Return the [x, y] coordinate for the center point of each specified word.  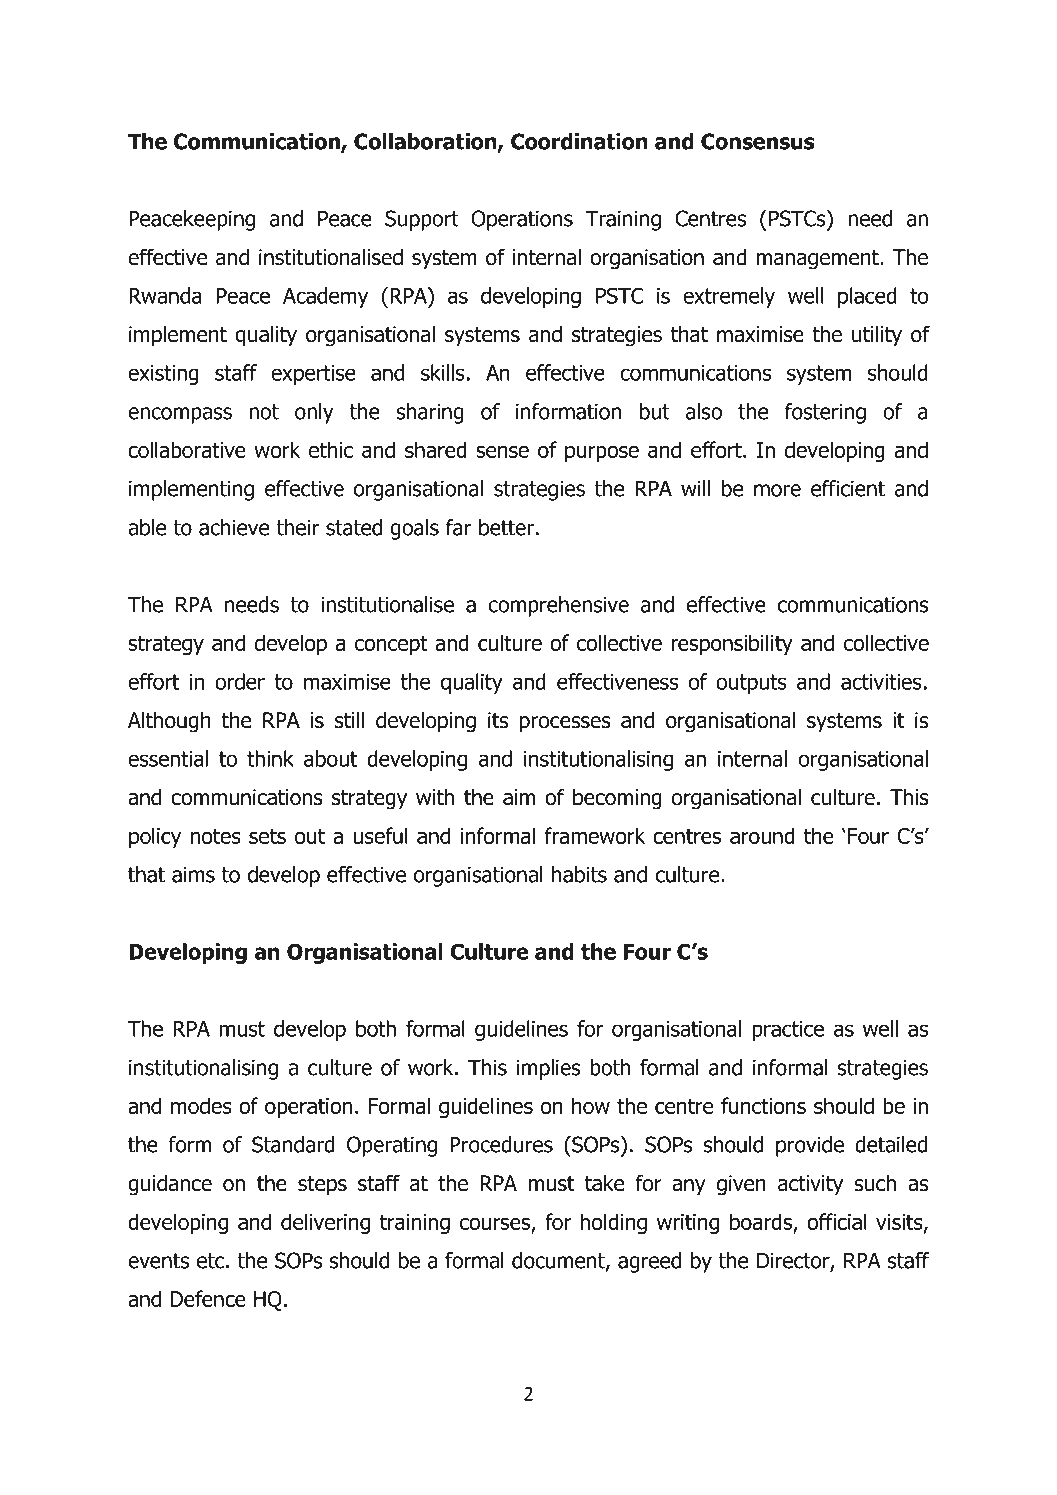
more [777, 490]
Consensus [758, 141]
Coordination [579, 141]
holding [613, 1223]
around [762, 835]
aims [193, 874]
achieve [234, 527]
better [506, 527]
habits [579, 874]
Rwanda [165, 295]
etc [210, 1261]
